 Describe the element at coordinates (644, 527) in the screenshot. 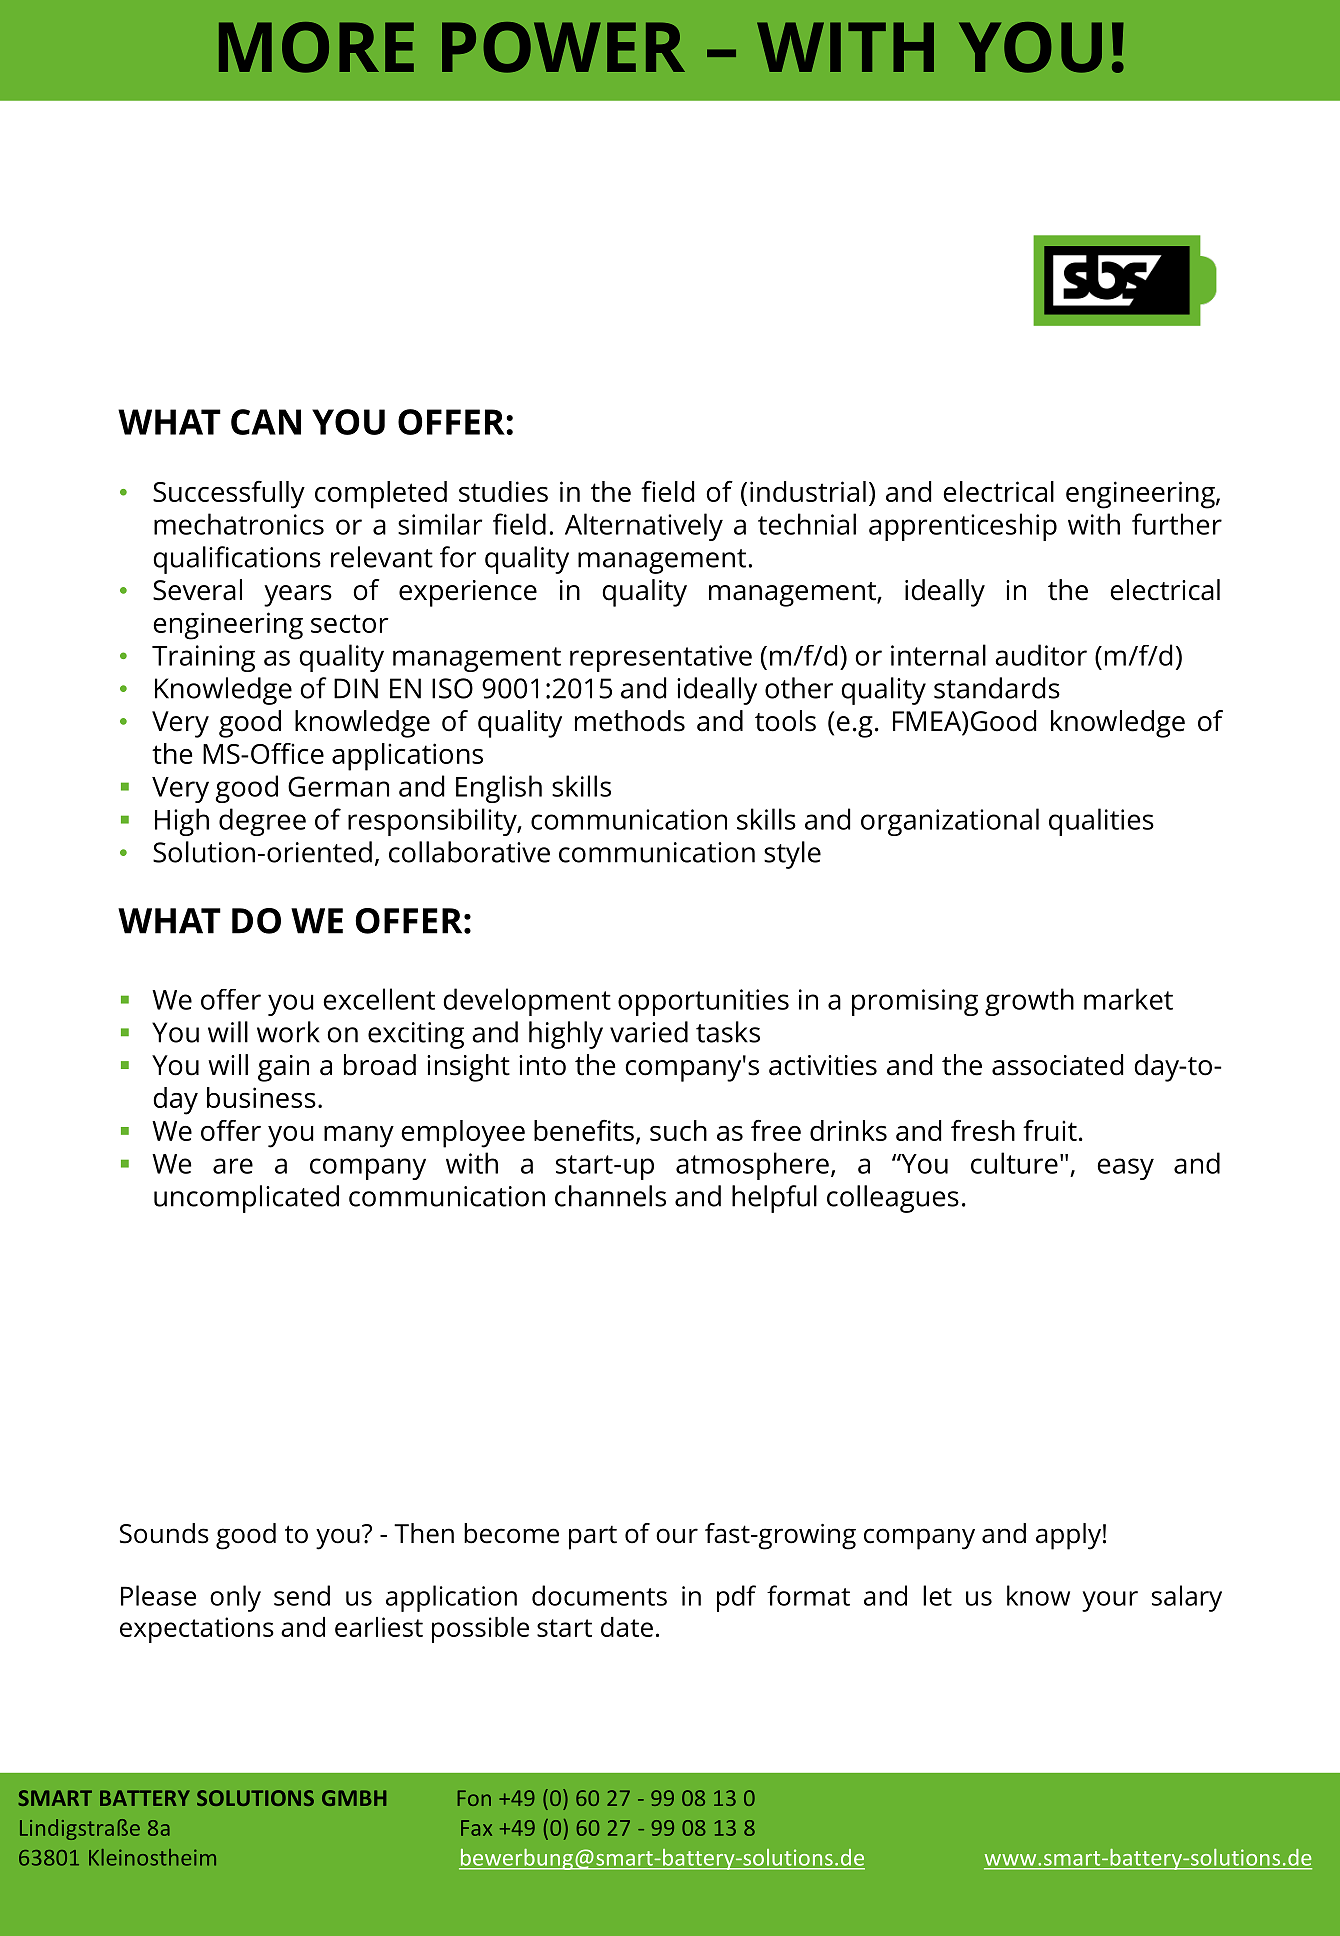

I see `Alternatively` at that location.
